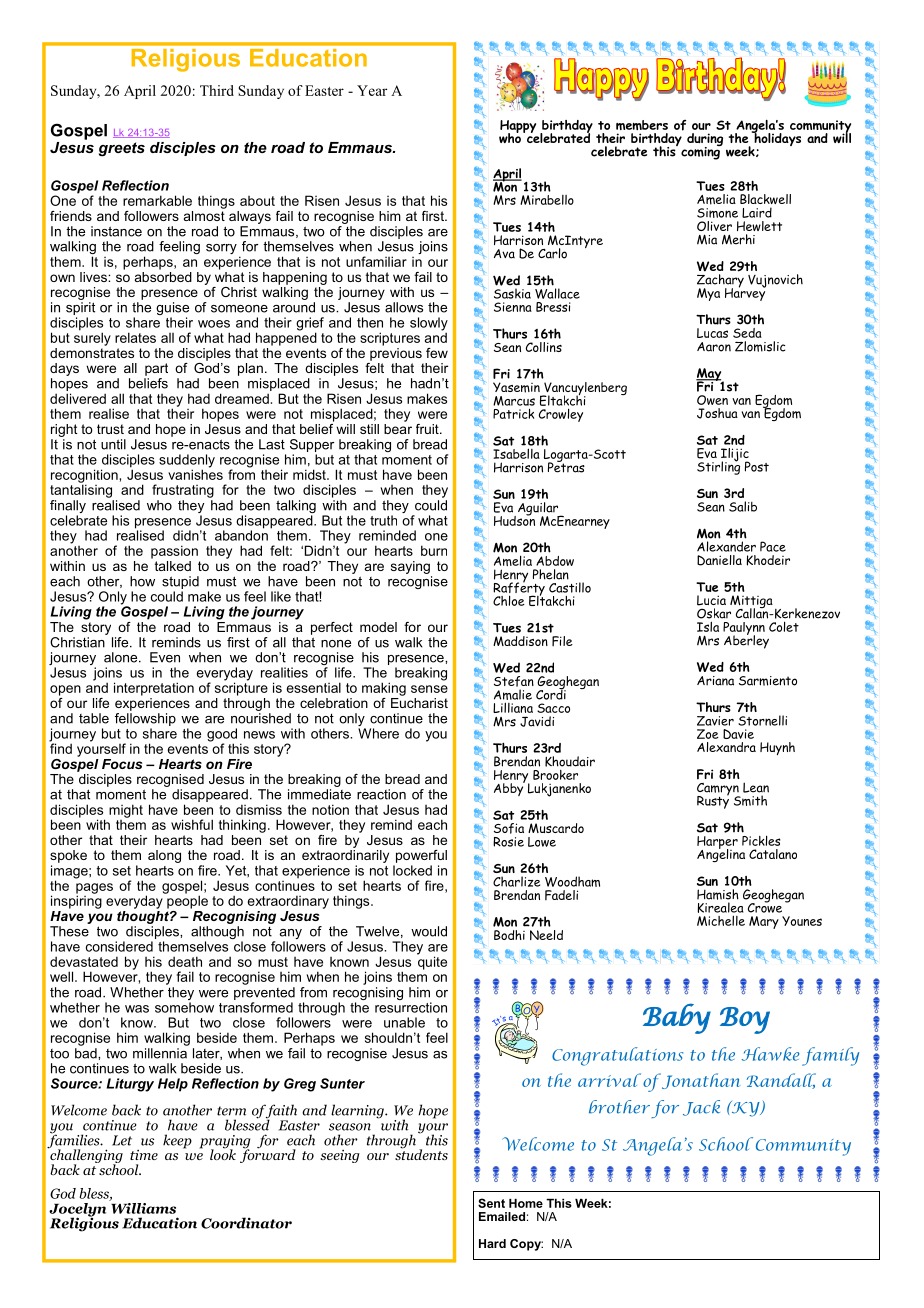 The image size is (924, 1308). I want to click on Happy, so click(518, 127).
